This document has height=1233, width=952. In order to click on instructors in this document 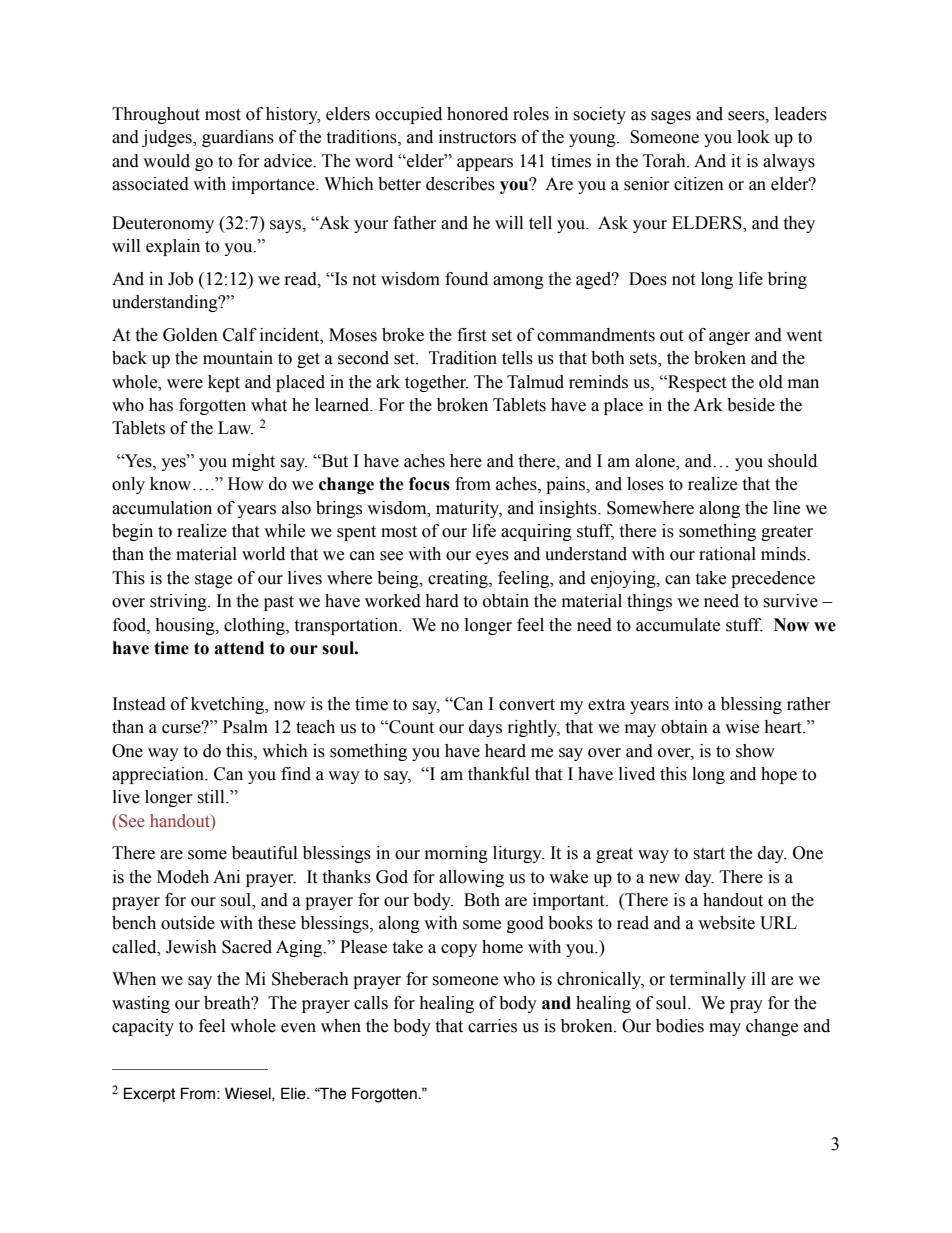, I will do `click(477, 137)`.
